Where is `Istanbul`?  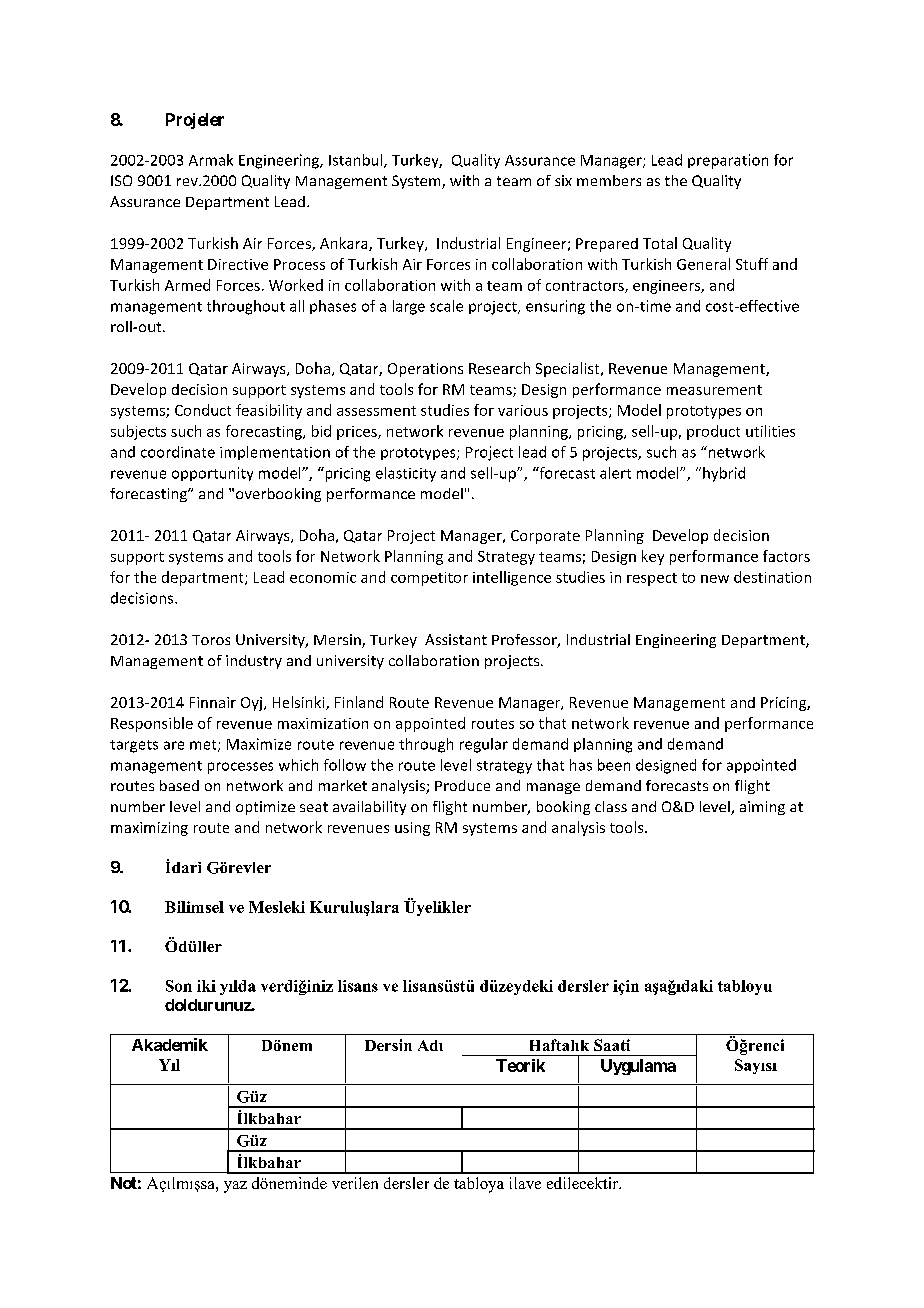
Istanbul is located at coordinates (357, 161).
